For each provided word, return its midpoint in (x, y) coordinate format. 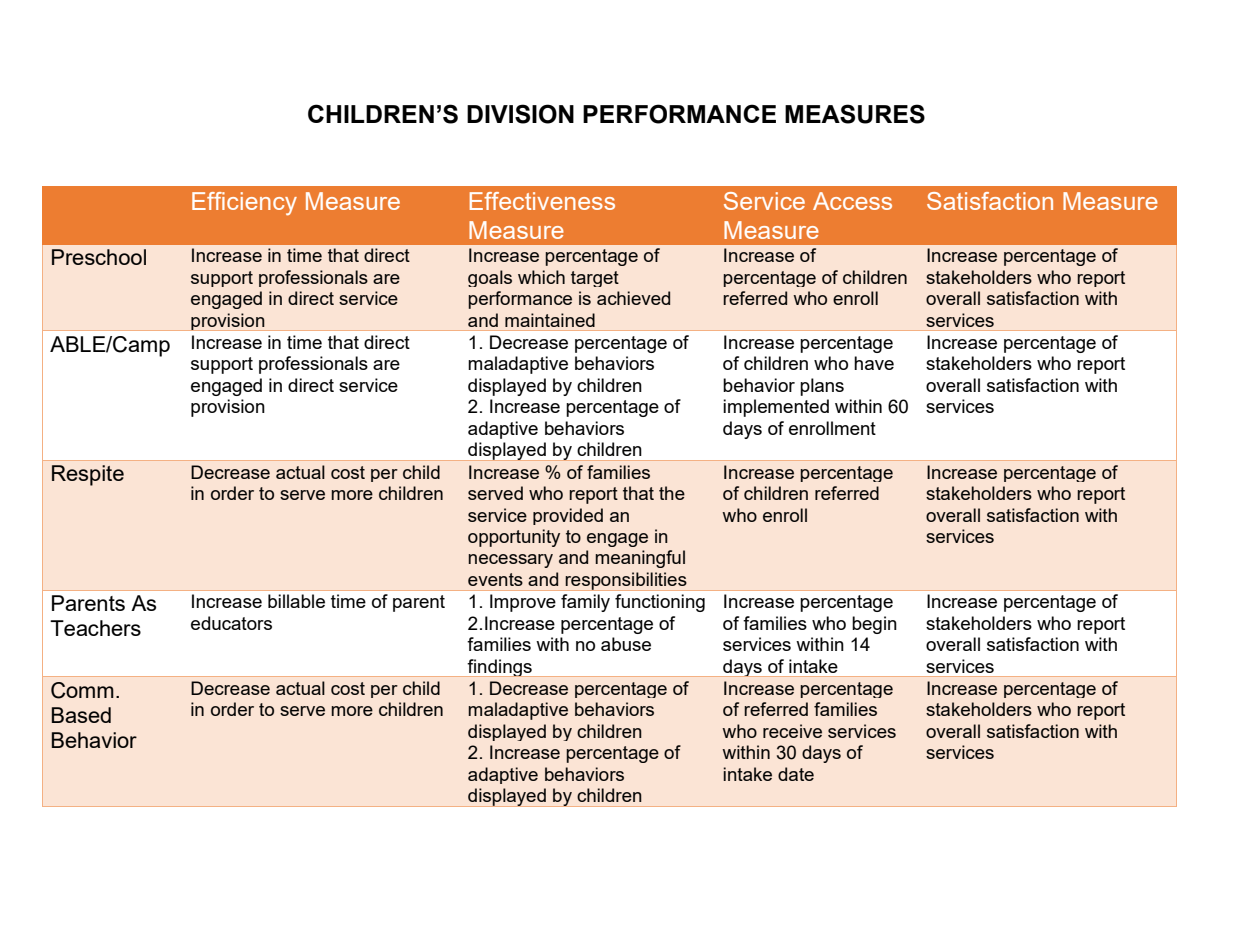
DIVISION (520, 114)
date (796, 774)
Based (81, 715)
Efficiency (244, 204)
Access (852, 201)
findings (500, 668)
